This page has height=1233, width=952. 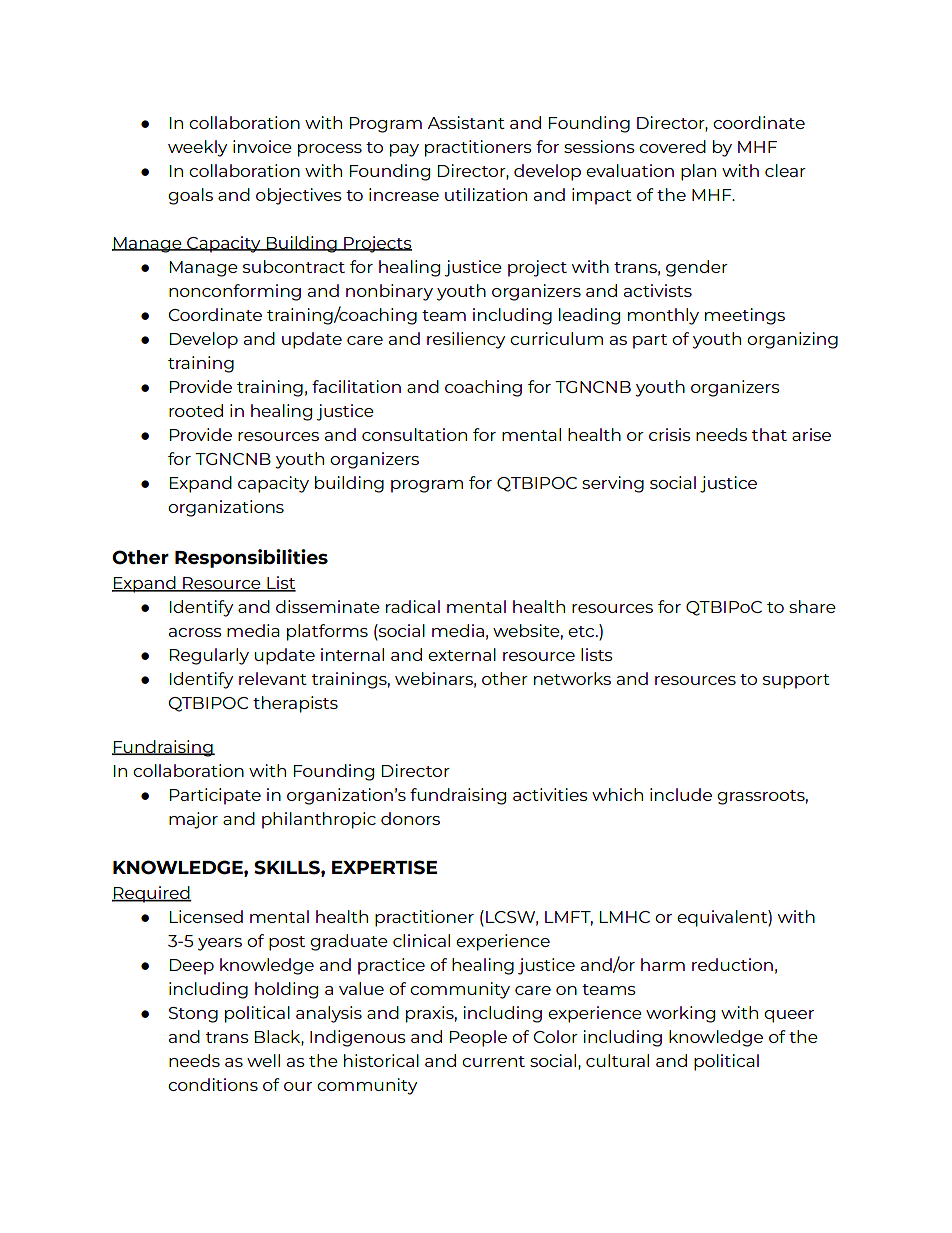 I want to click on plan, so click(x=698, y=172).
